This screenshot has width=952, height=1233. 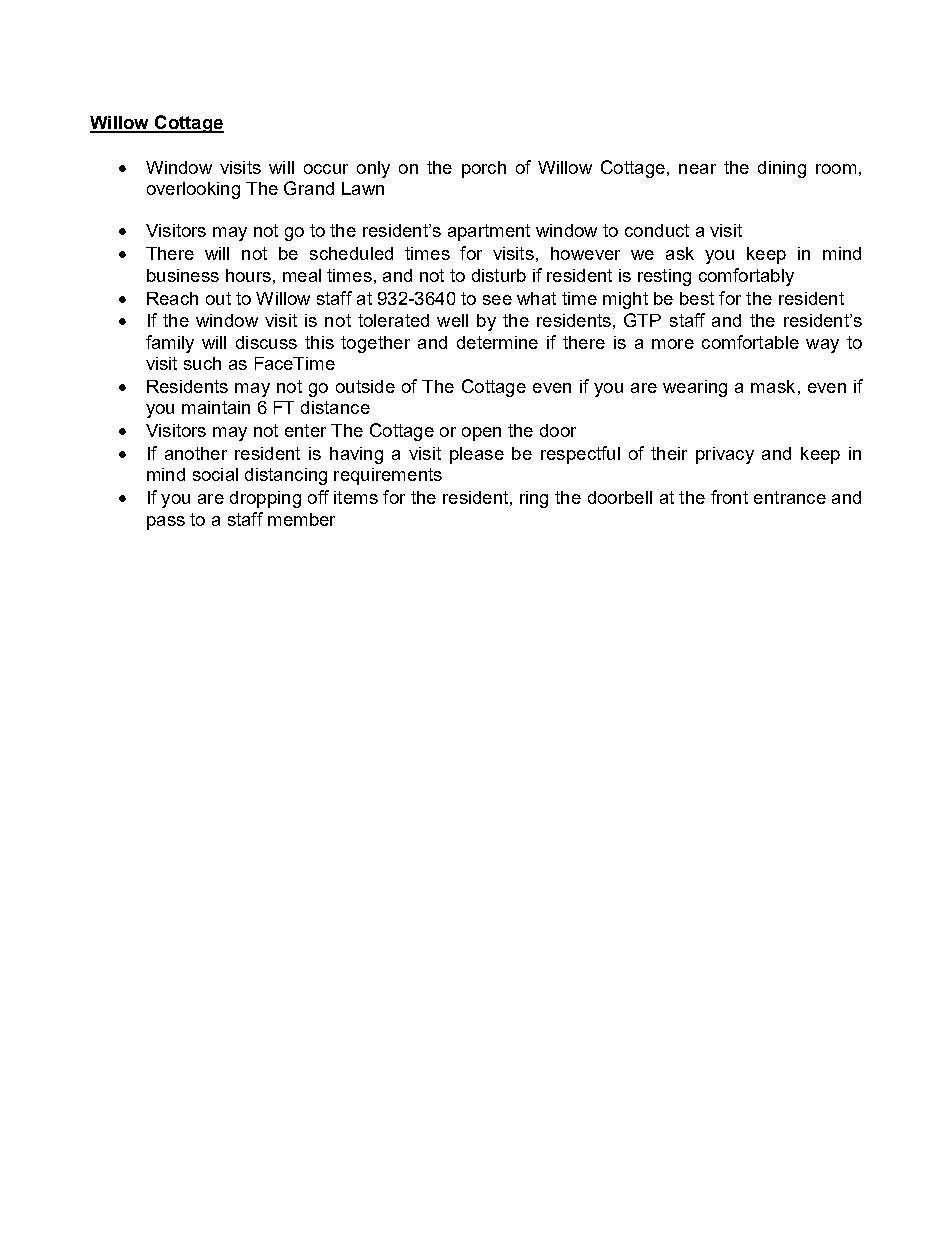 What do you see at coordinates (193, 190) in the screenshot?
I see `overlooking` at bounding box center [193, 190].
